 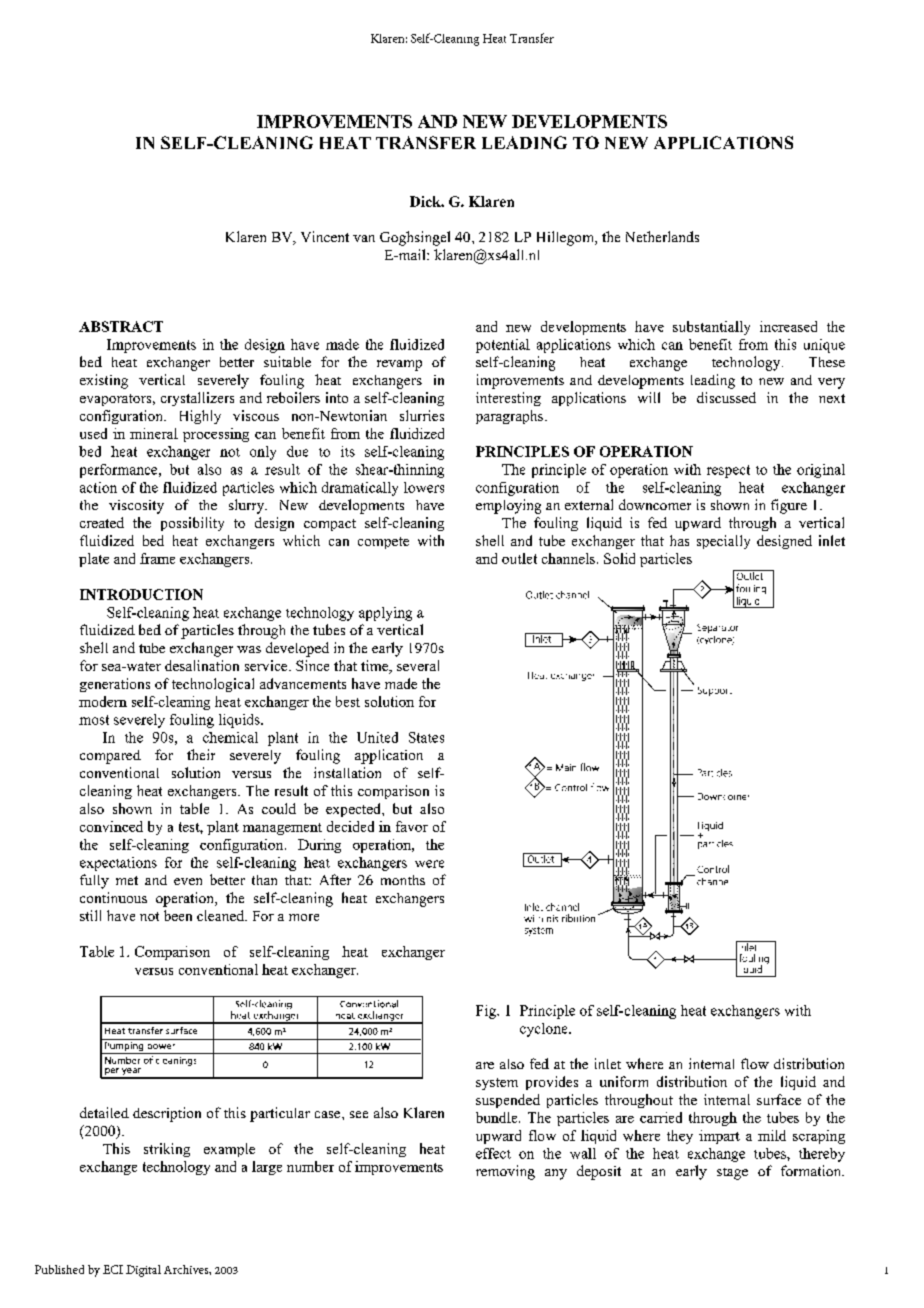 What do you see at coordinates (497, 1084) in the screenshot?
I see `system` at bounding box center [497, 1084].
